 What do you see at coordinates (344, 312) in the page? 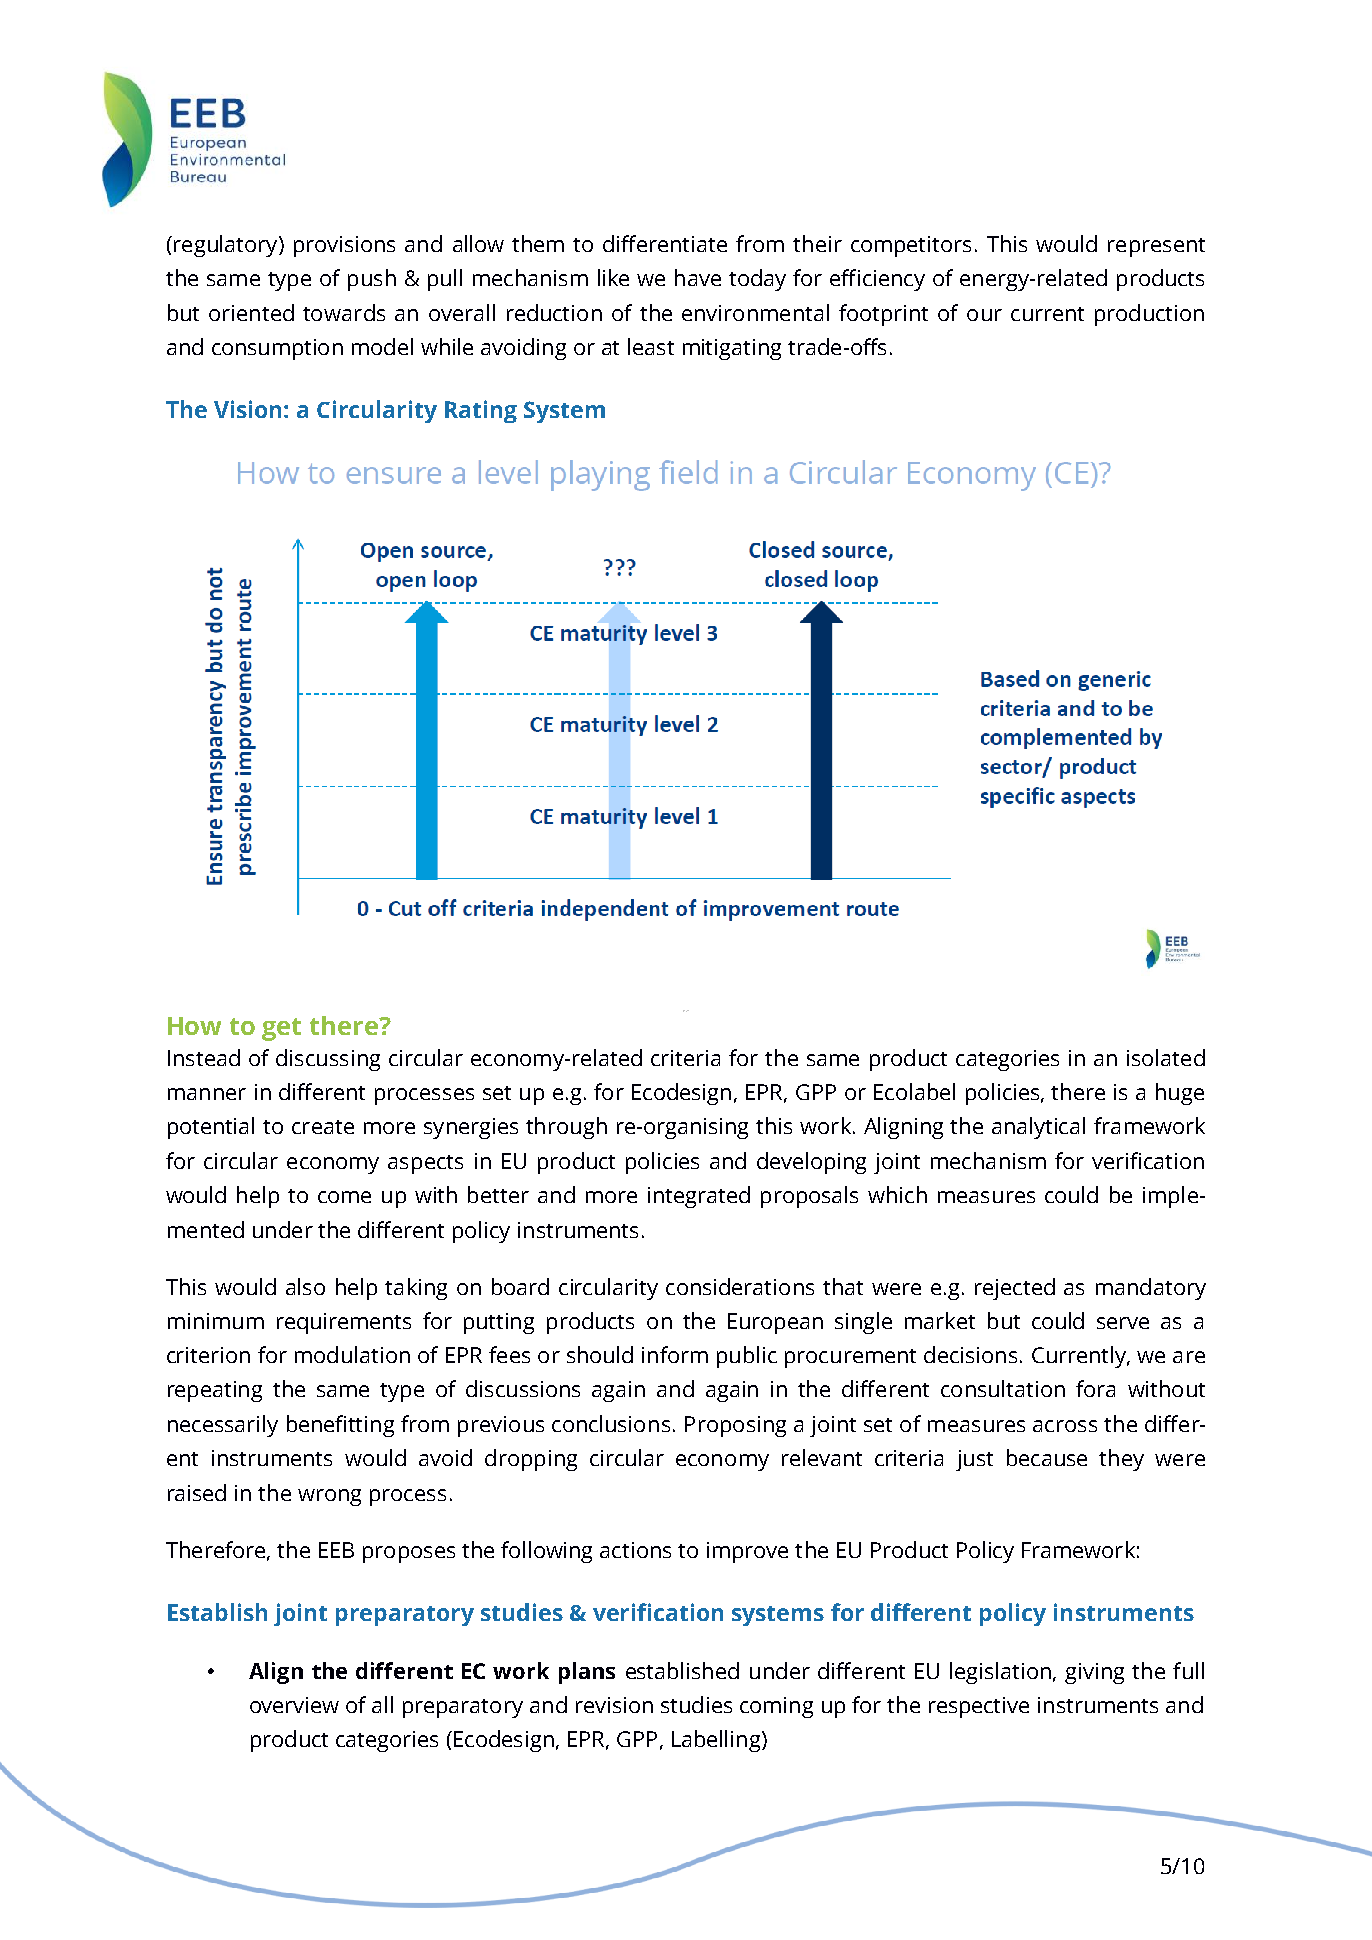
I see `towards` at bounding box center [344, 312].
